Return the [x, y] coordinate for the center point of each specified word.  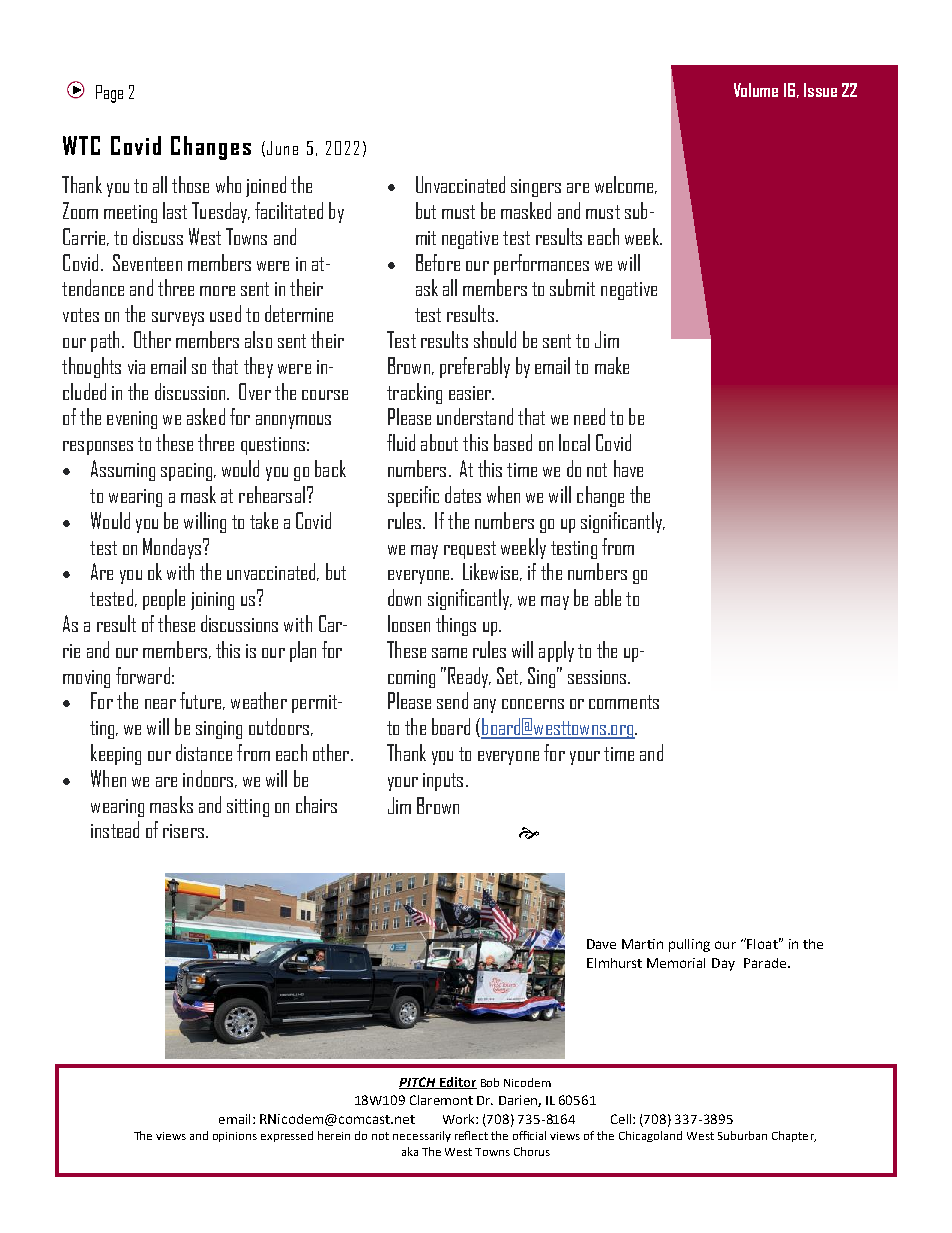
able [608, 597]
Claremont [441, 1100]
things [456, 625]
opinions [235, 1137]
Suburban [742, 1135]
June [282, 148]
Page [109, 94]
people [164, 599]
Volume [756, 90]
